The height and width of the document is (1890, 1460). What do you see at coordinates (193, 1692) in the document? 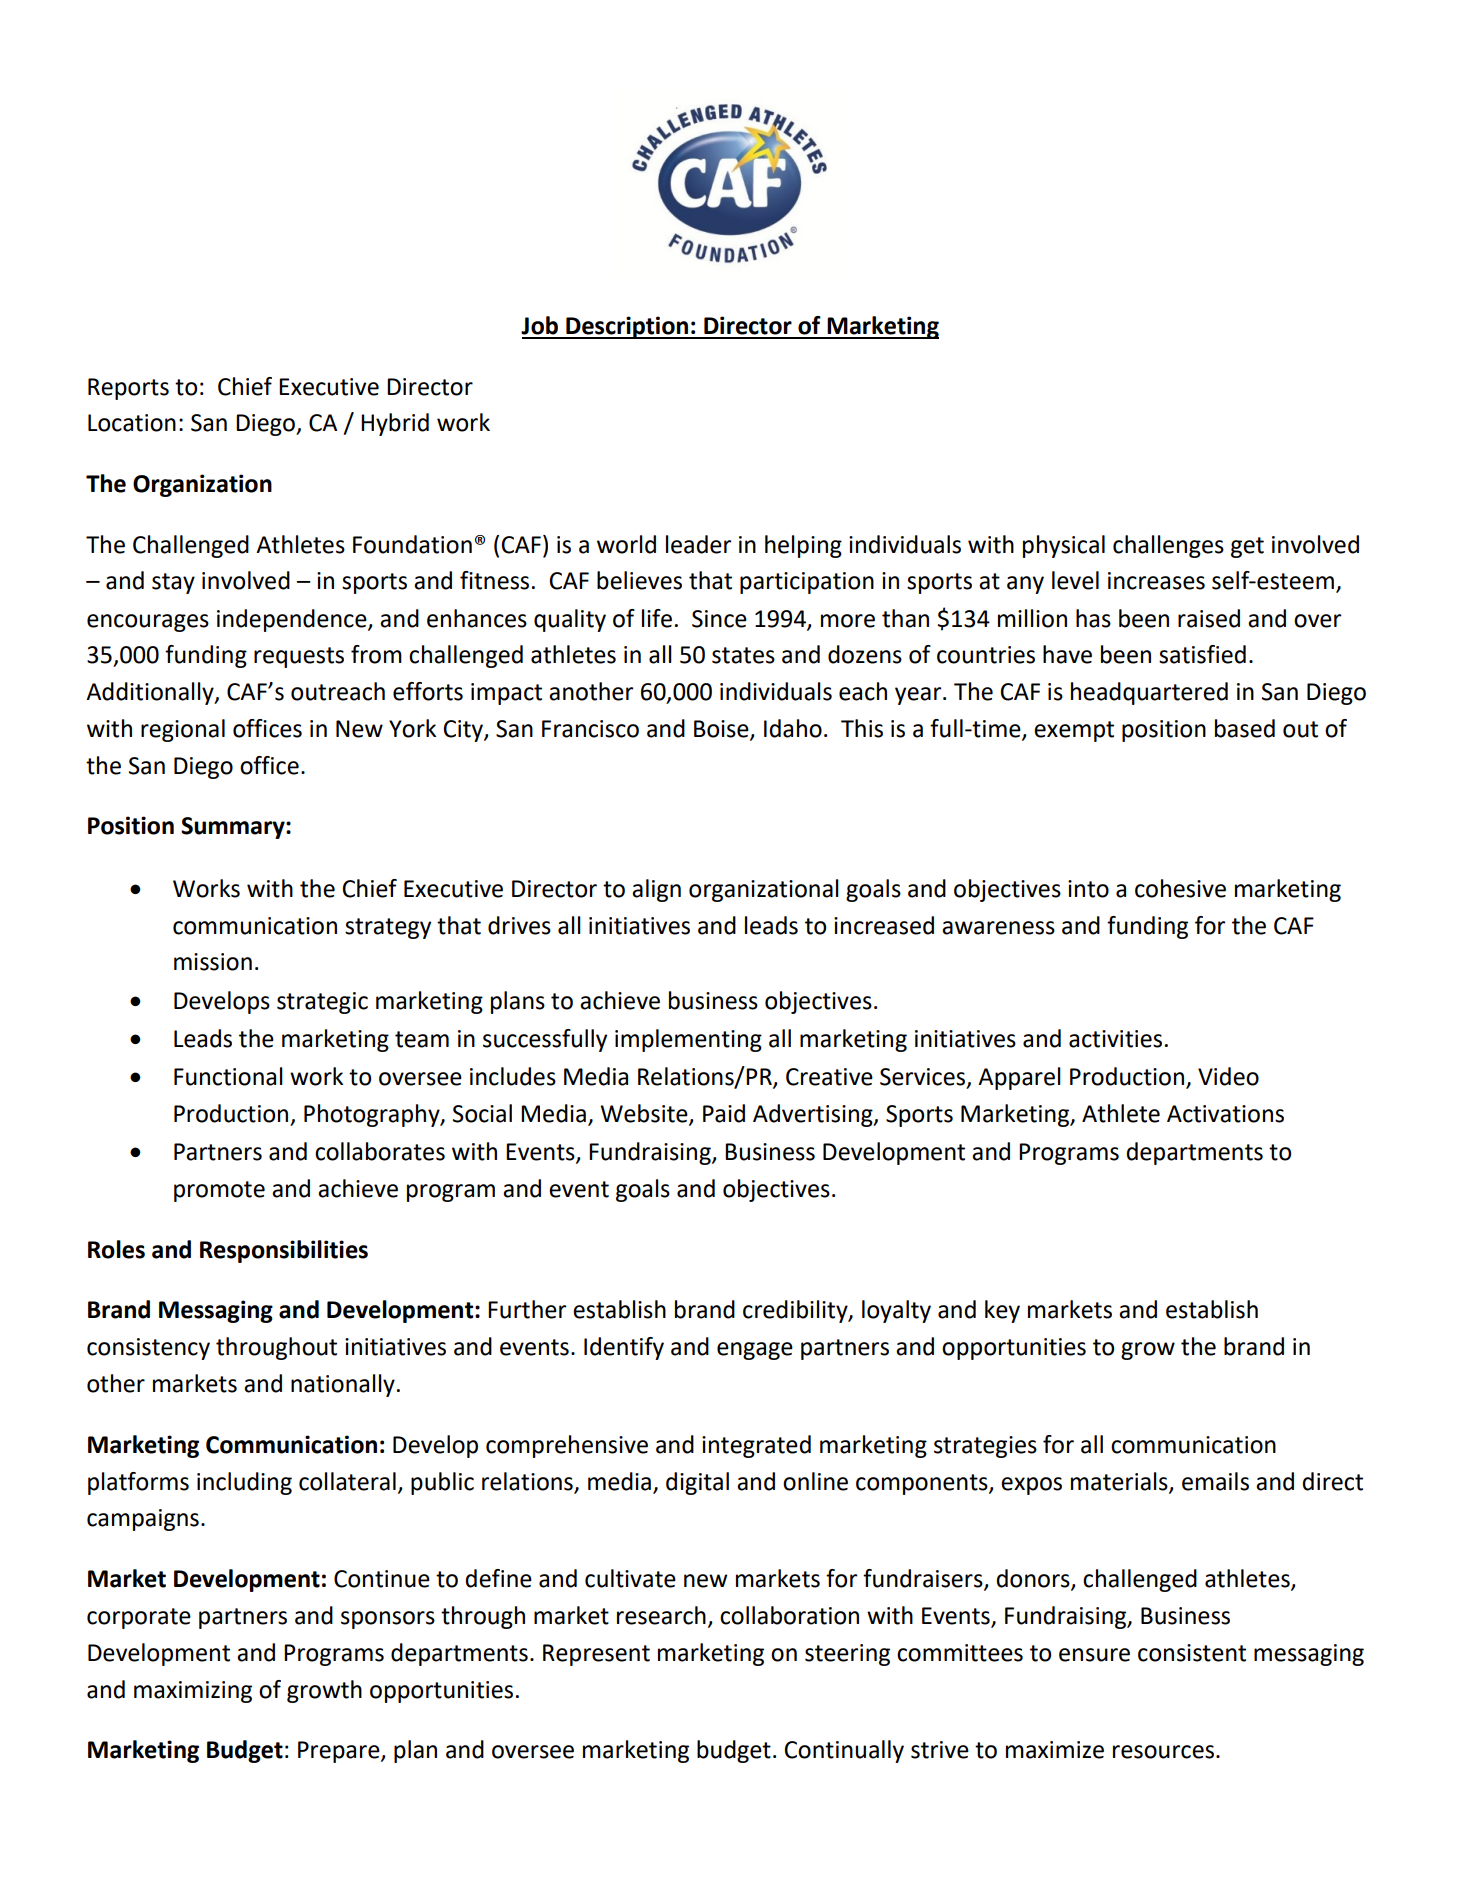
I see `maximizing` at bounding box center [193, 1692].
